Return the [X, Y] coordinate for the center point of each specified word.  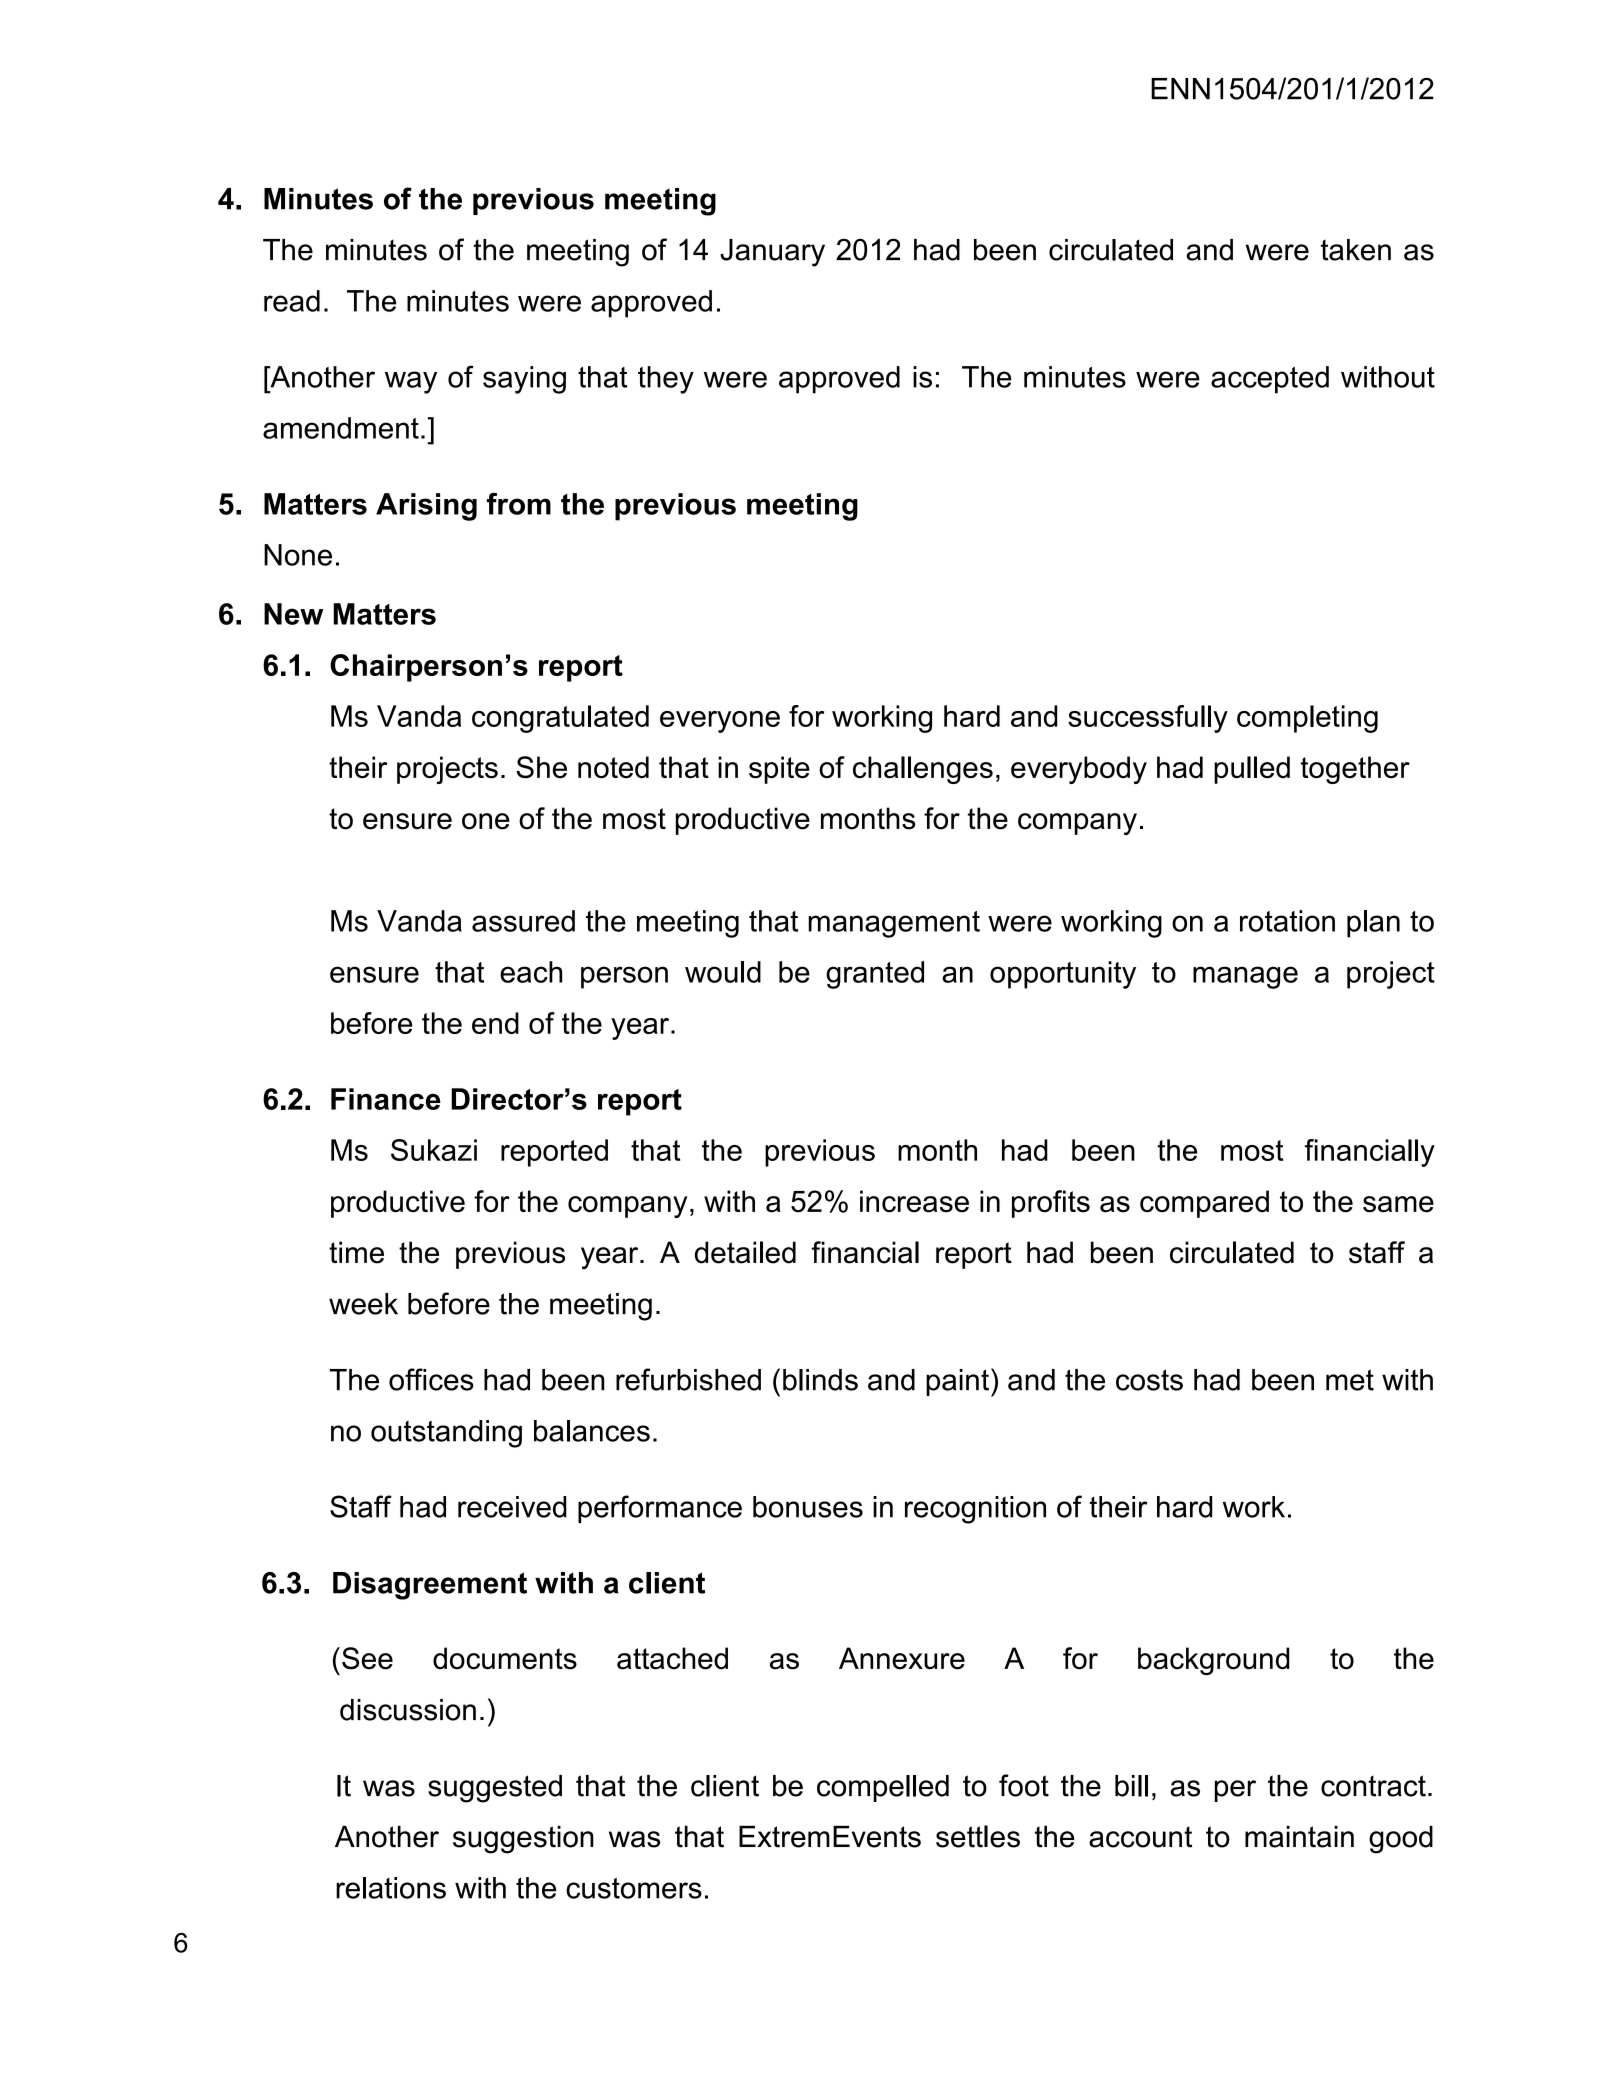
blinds [820, 1380]
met [1350, 1380]
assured [523, 921]
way [411, 382]
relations [391, 1888]
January [772, 253]
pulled [1252, 770]
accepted [1270, 380]
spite [779, 770]
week [363, 1304]
